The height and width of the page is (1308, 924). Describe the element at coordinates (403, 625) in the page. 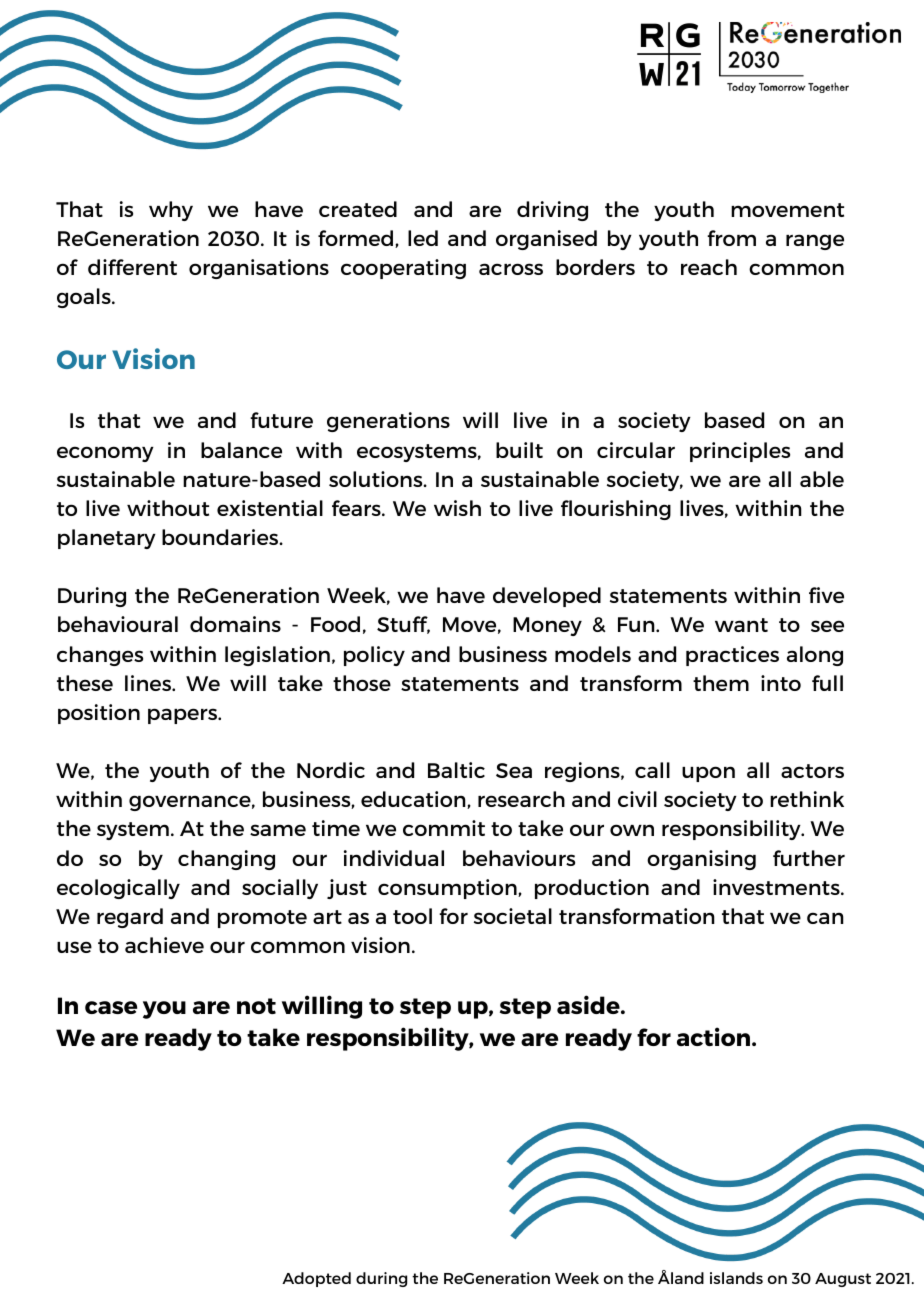

I see `Stuff` at that location.
